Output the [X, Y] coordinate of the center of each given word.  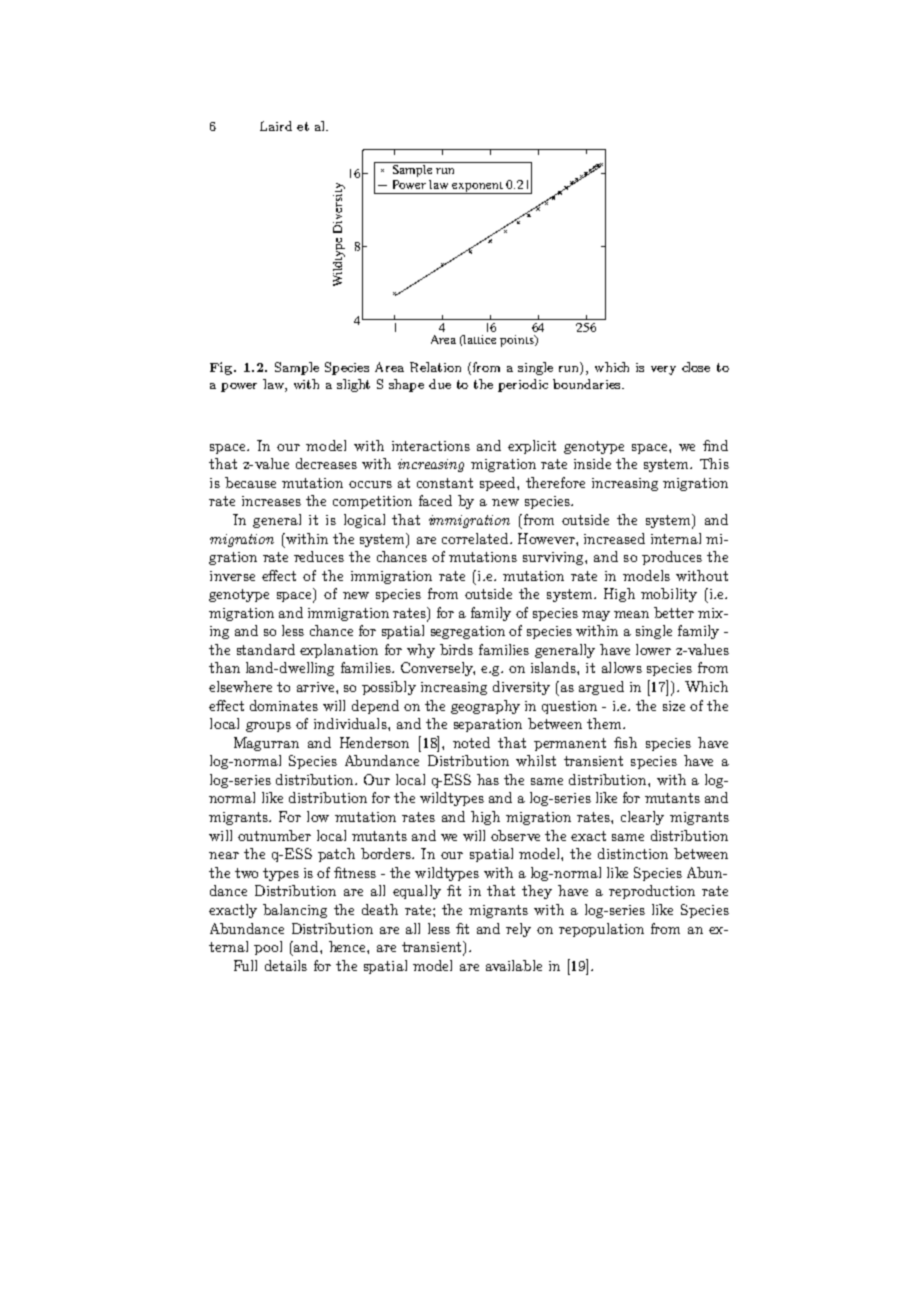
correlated [476, 538]
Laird [276, 126]
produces [672, 558]
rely [518, 930]
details [286, 965]
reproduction [652, 892]
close [696, 367]
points [518, 341]
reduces [319, 556]
